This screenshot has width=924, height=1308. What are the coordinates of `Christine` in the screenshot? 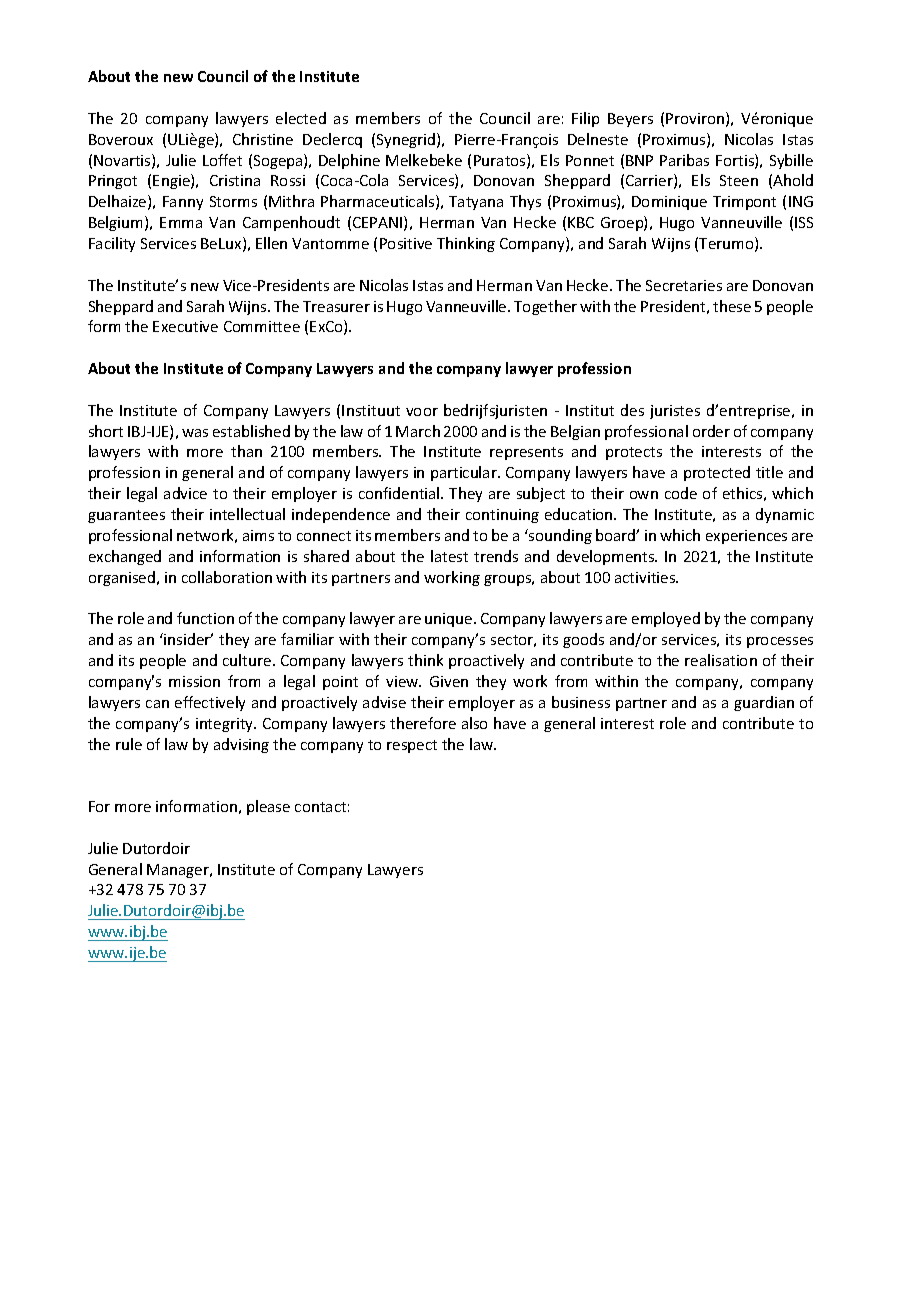 It's located at (263, 139).
